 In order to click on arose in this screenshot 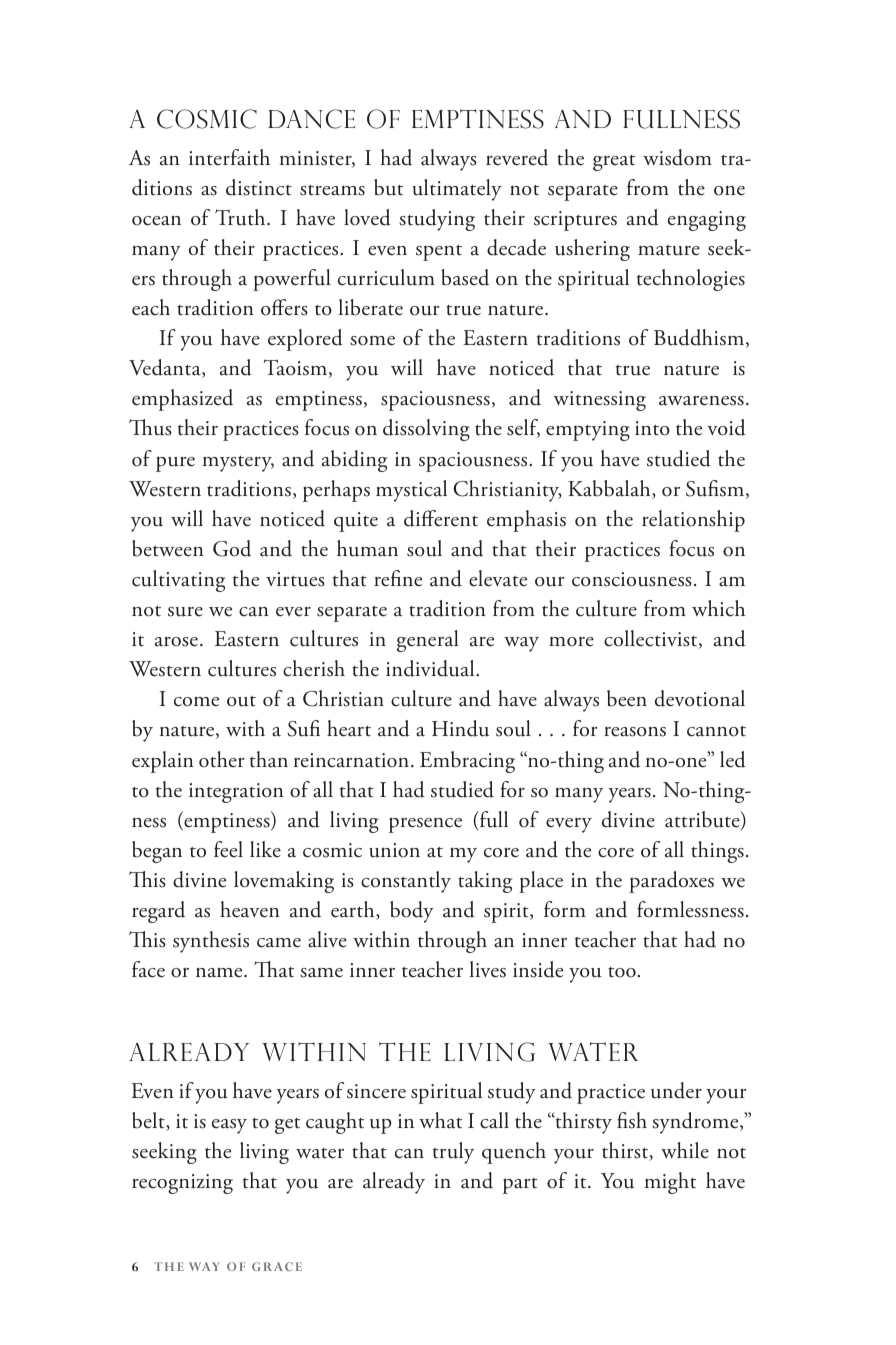, I will do `click(176, 641)`.
